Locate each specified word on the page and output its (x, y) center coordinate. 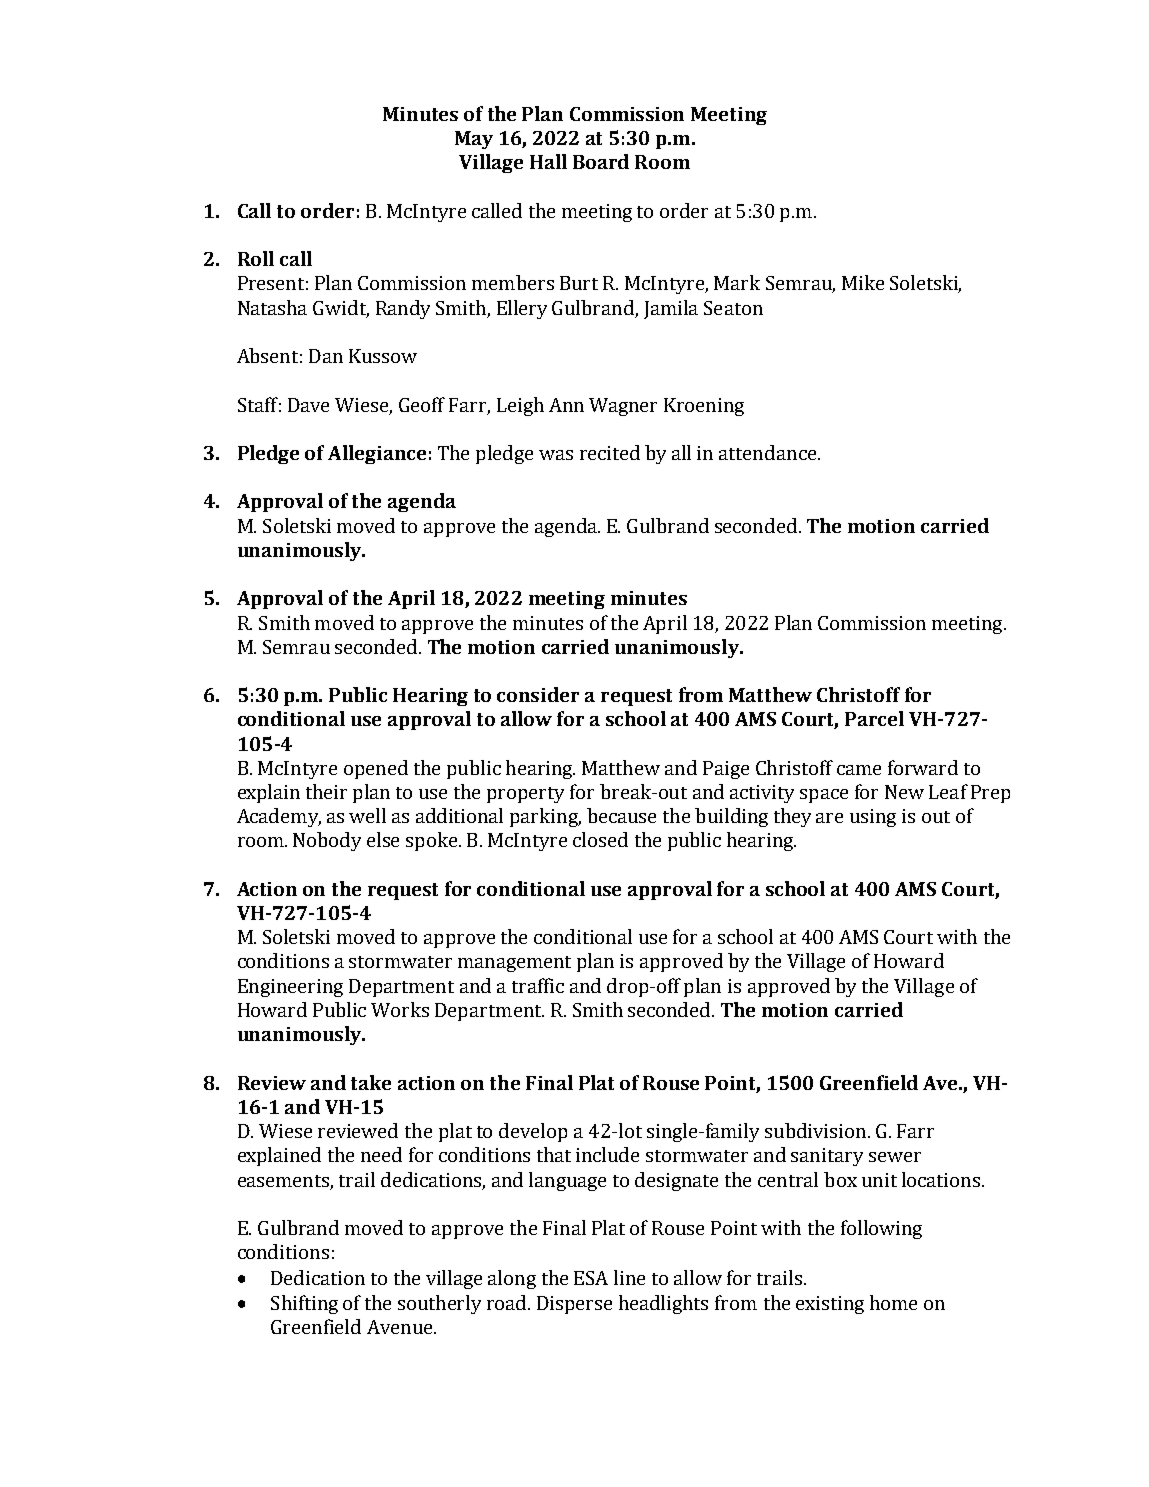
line (629, 1277)
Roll (256, 258)
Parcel (874, 718)
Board (601, 161)
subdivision (815, 1130)
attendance (767, 452)
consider (538, 694)
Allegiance (377, 454)
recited (610, 452)
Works (400, 1009)
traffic (538, 985)
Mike (863, 282)
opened (376, 769)
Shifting (304, 1304)
